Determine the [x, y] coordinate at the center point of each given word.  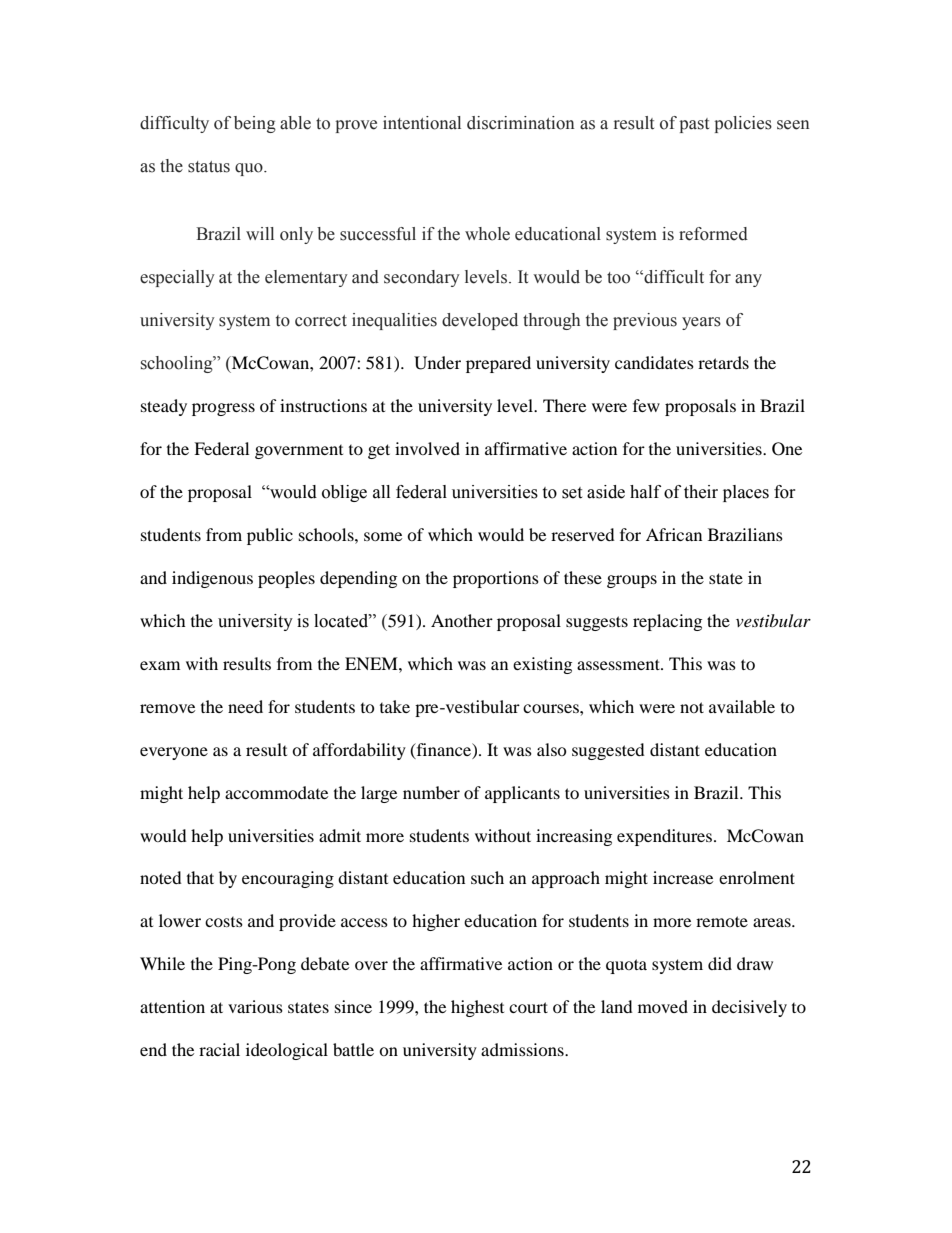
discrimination [520, 123]
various [255, 1006]
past [694, 125]
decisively [749, 1008]
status [209, 167]
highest [477, 1008]
